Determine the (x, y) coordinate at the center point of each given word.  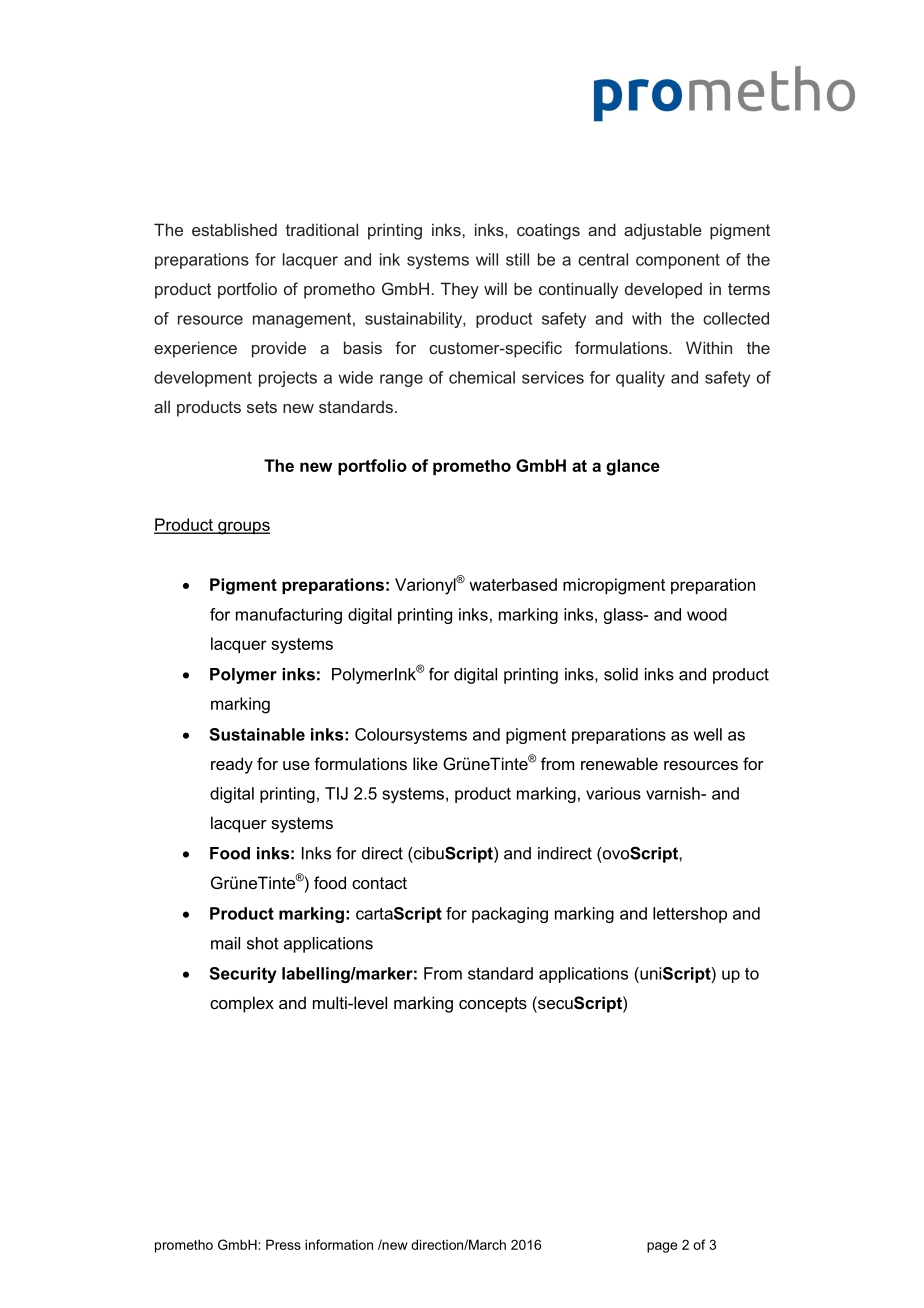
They (460, 290)
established (234, 229)
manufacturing (289, 616)
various (613, 793)
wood (707, 614)
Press (283, 1244)
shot (263, 943)
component (678, 261)
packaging (510, 915)
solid (621, 674)
